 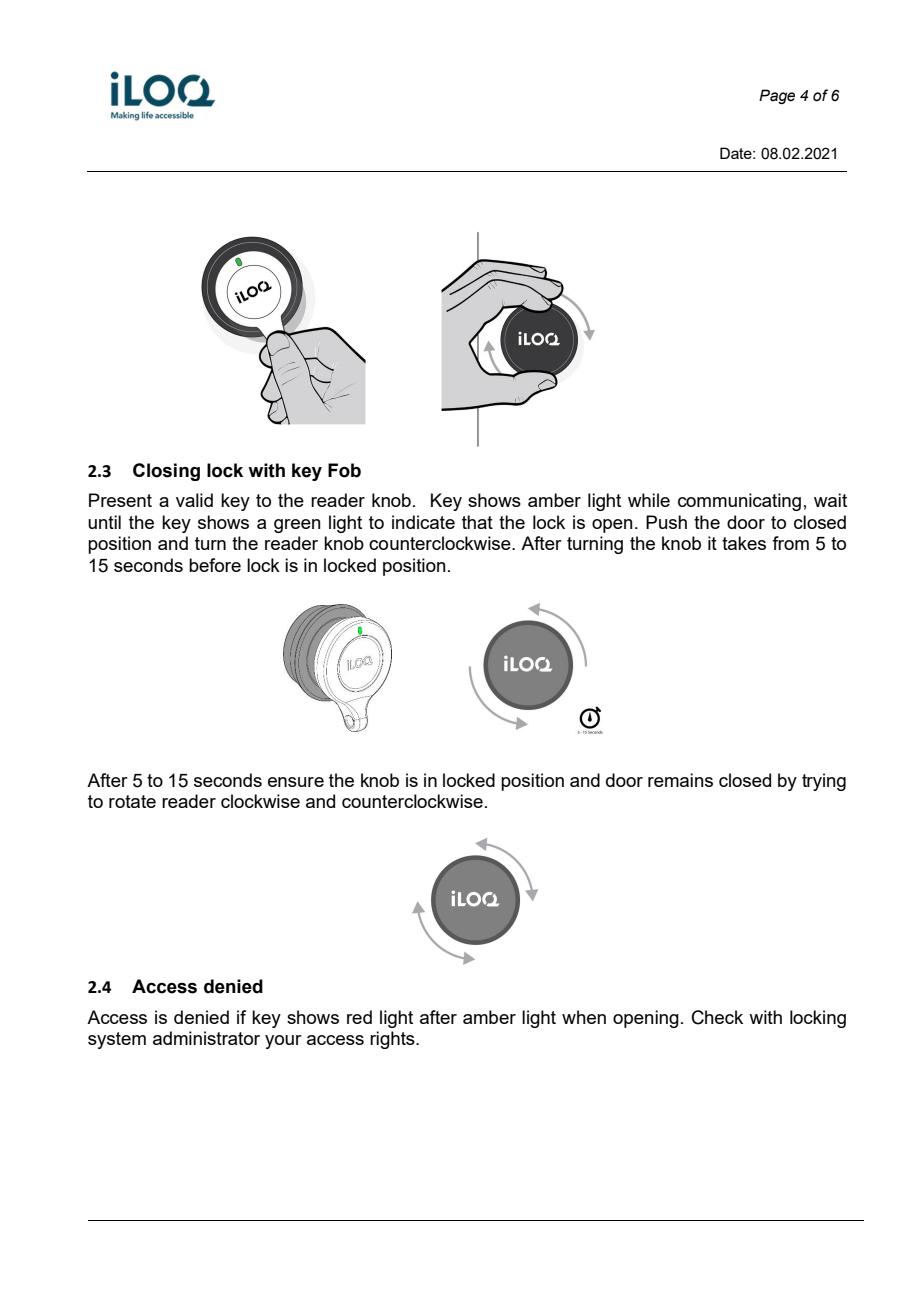 What do you see at coordinates (393, 1040) in the image?
I see `rights` at bounding box center [393, 1040].
